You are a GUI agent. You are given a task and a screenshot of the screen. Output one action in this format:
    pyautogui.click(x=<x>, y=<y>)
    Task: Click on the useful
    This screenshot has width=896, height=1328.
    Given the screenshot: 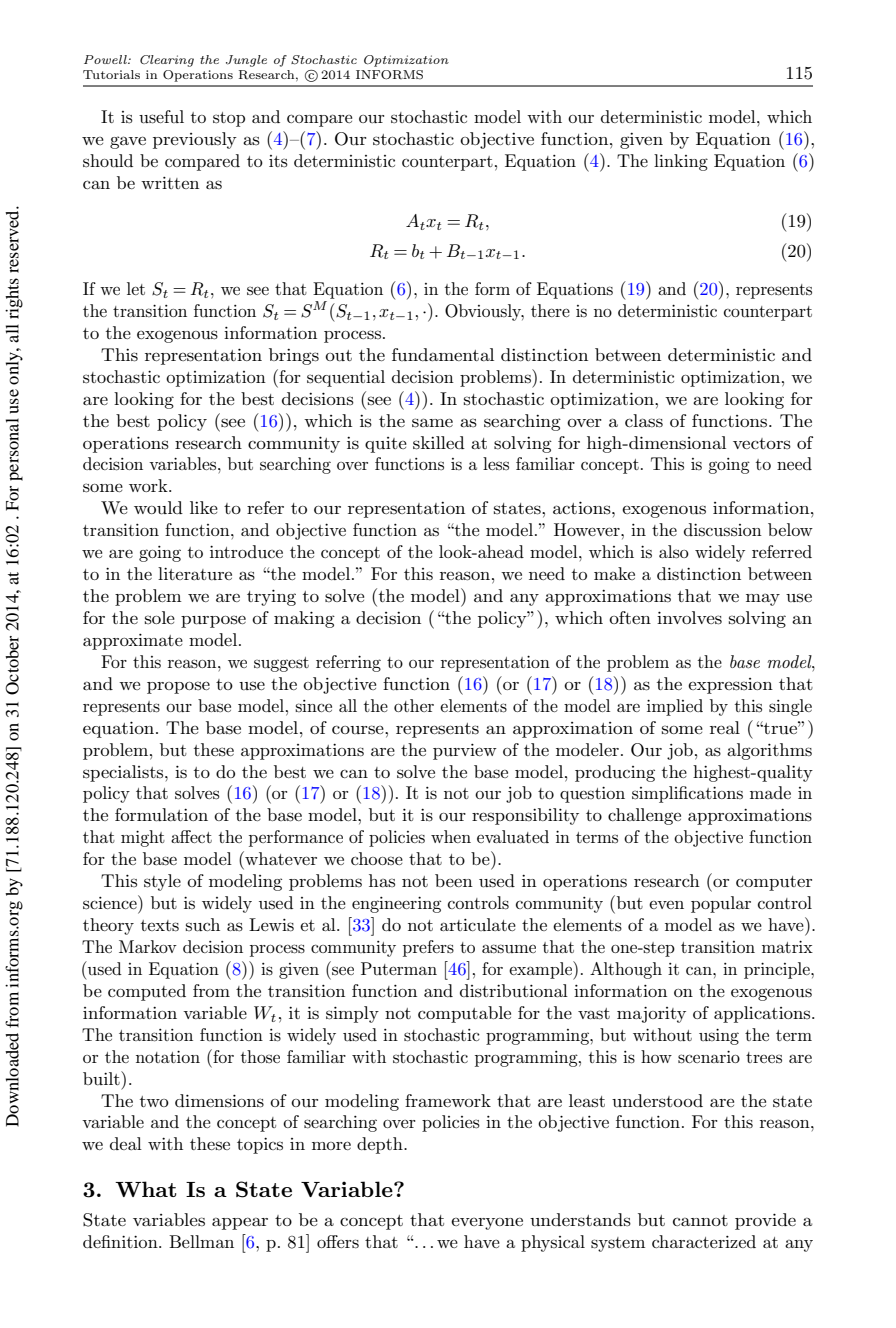 What is the action you would take?
    pyautogui.click(x=161, y=117)
